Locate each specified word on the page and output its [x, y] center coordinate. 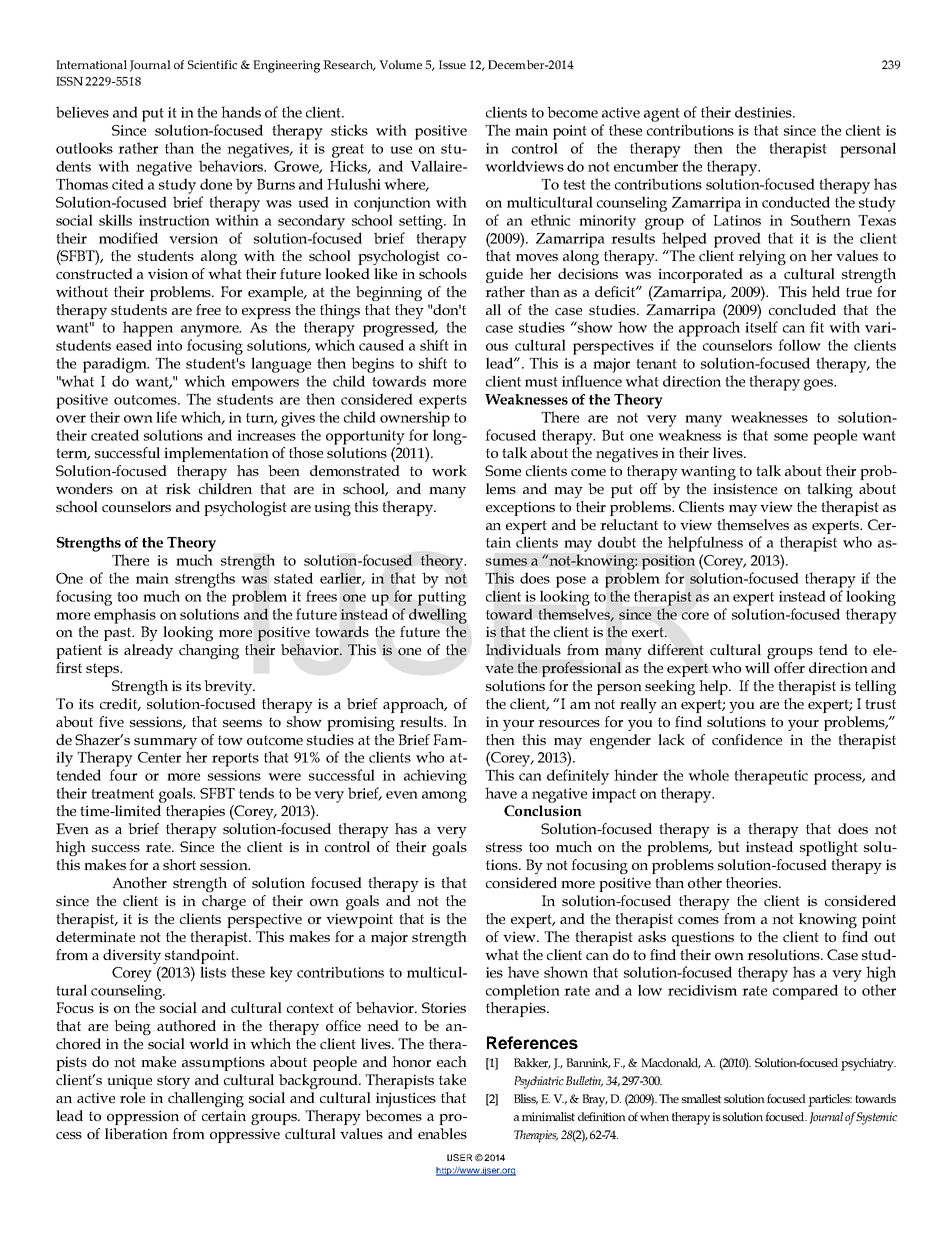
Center [159, 757]
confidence [747, 739]
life [166, 417]
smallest [702, 1098]
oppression [143, 1117]
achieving [435, 777]
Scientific [212, 64]
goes [819, 385]
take [452, 1079]
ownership [415, 419]
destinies [764, 112]
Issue [452, 64]
